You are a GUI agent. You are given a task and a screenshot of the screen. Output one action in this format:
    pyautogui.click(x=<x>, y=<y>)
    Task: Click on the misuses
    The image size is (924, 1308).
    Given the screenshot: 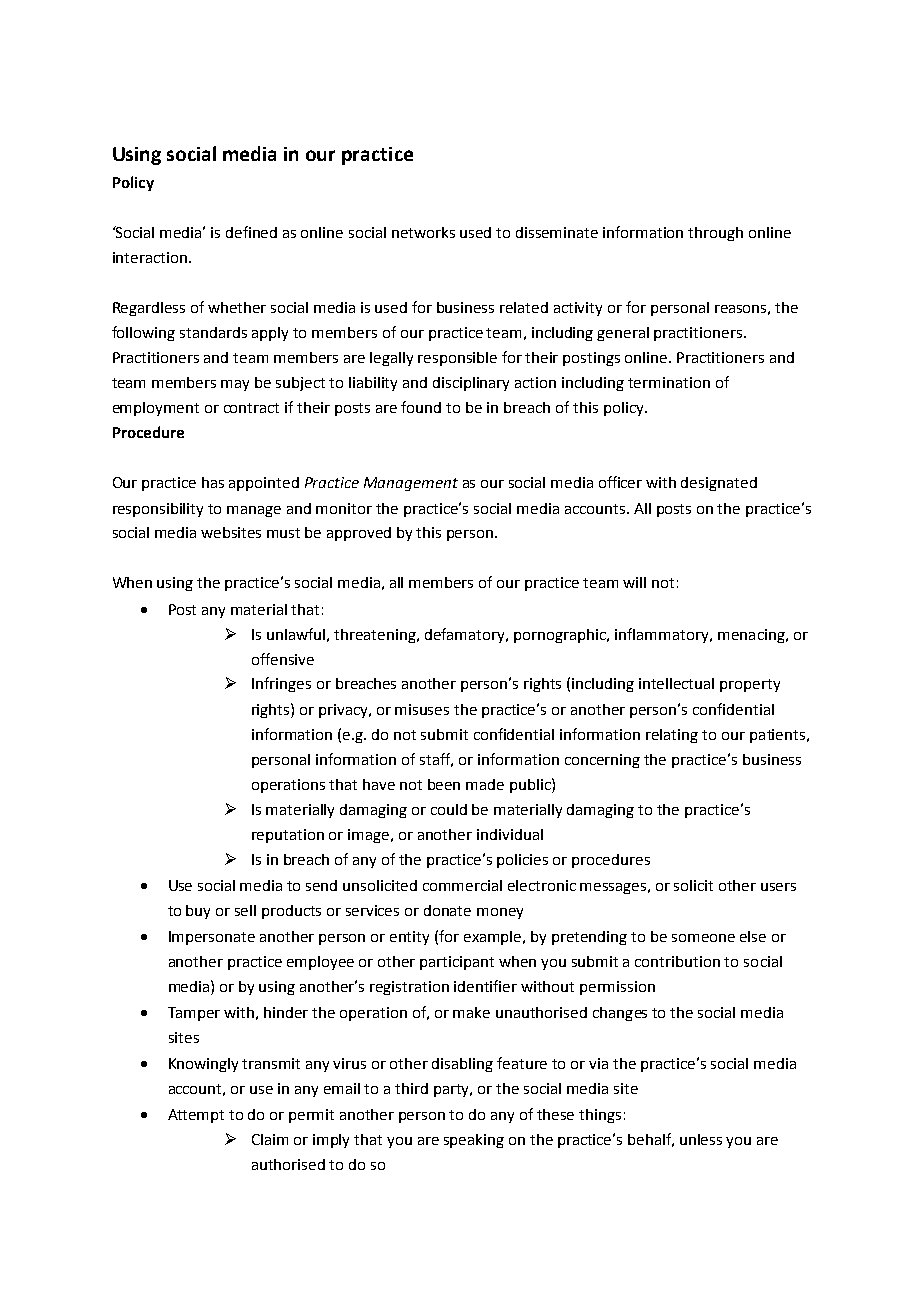 What is the action you would take?
    pyautogui.click(x=422, y=709)
